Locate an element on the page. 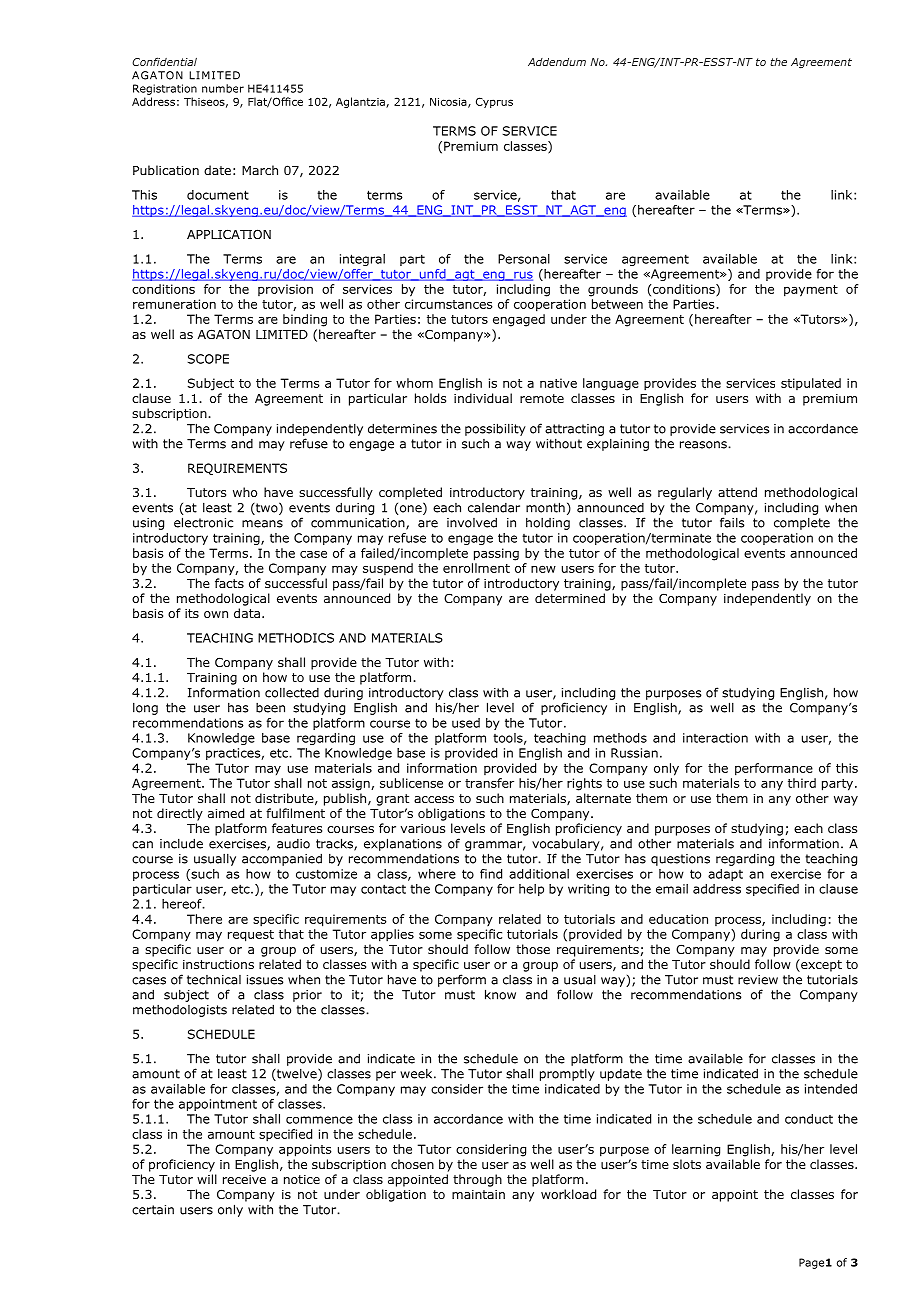 This document has width=924, height=1308. will is located at coordinates (207, 1179).
